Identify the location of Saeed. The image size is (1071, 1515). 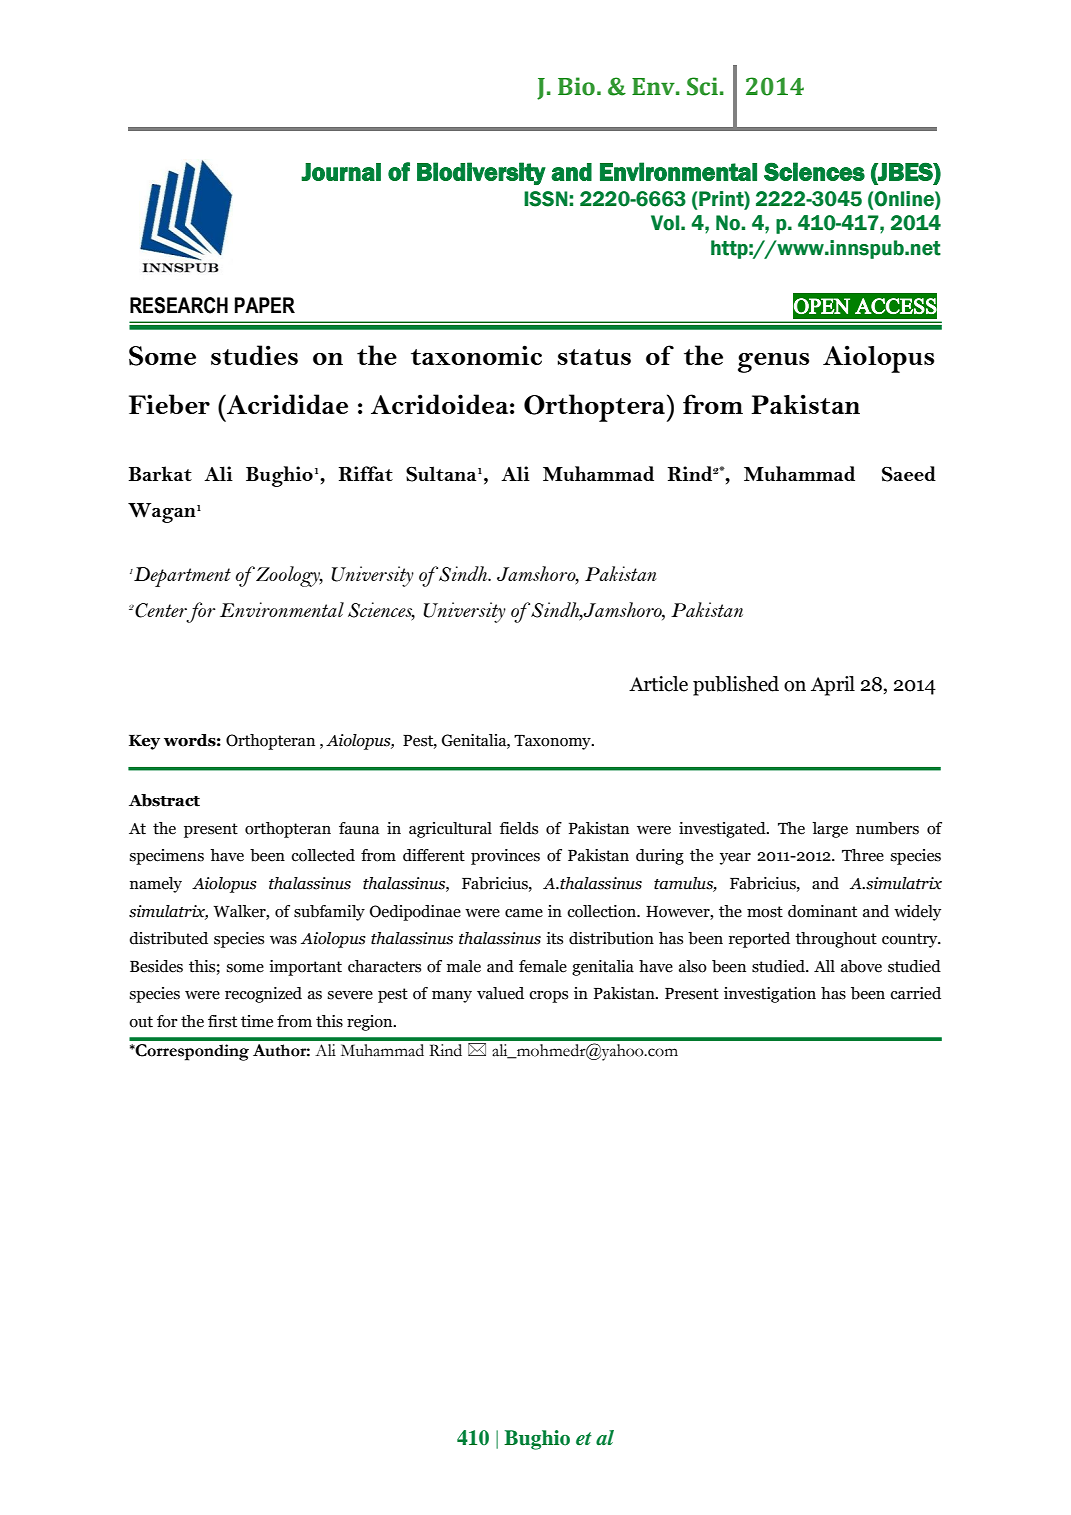
(909, 474).
